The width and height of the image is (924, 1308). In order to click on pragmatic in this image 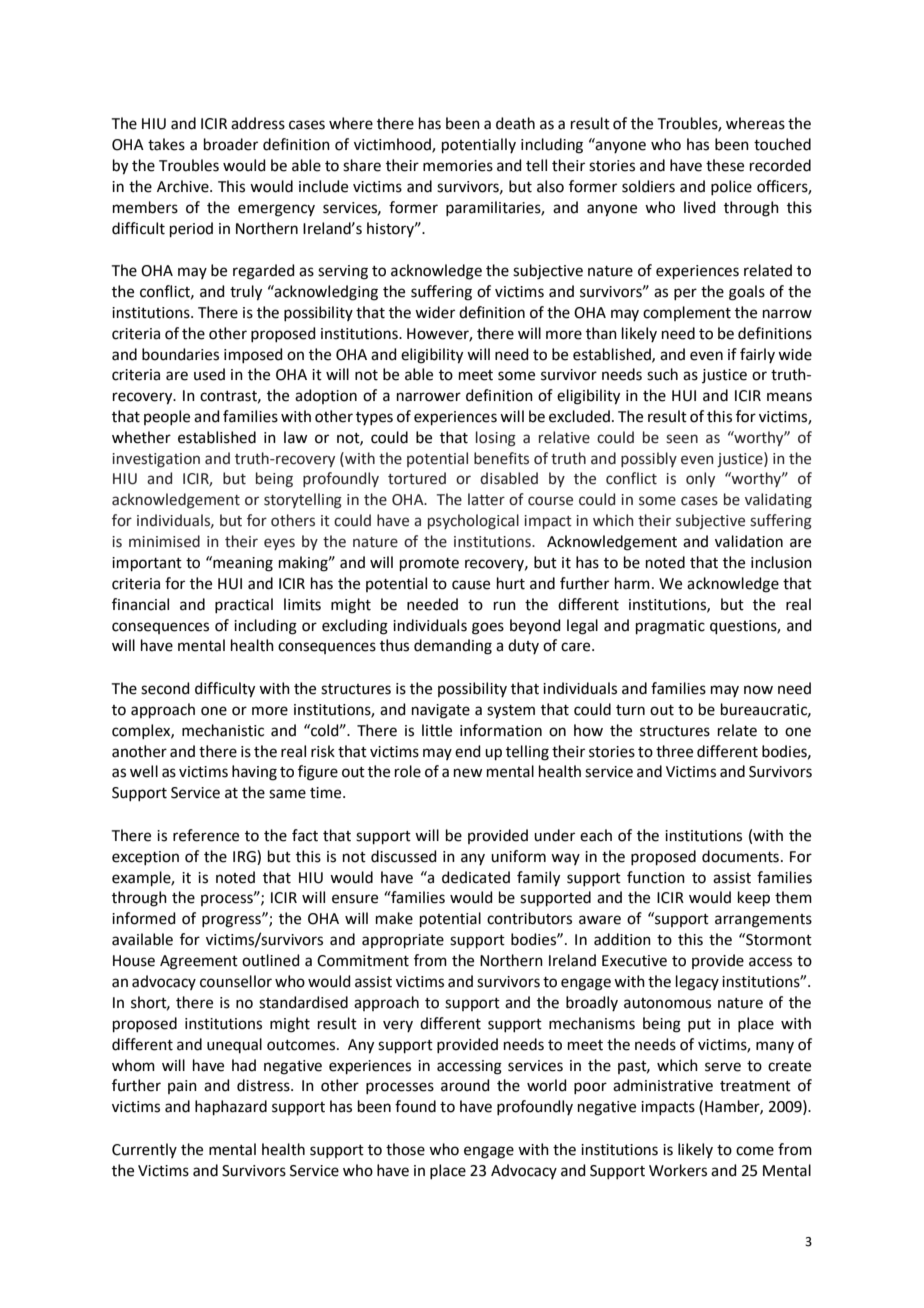, I will do `click(670, 627)`.
